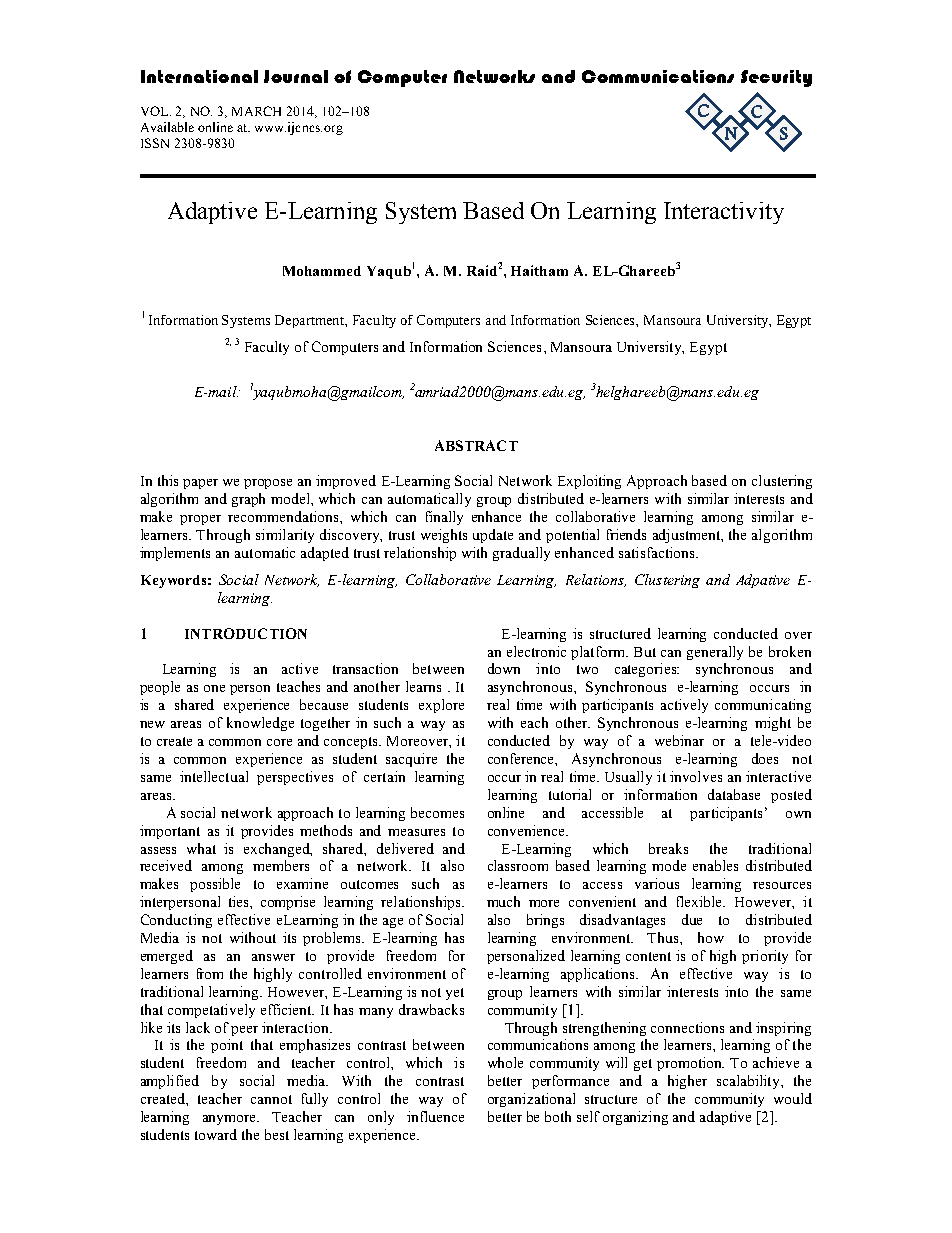 The width and height of the screenshot is (952, 1233). Describe the element at coordinates (256, 111) in the screenshot. I see `MARCH` at that location.
